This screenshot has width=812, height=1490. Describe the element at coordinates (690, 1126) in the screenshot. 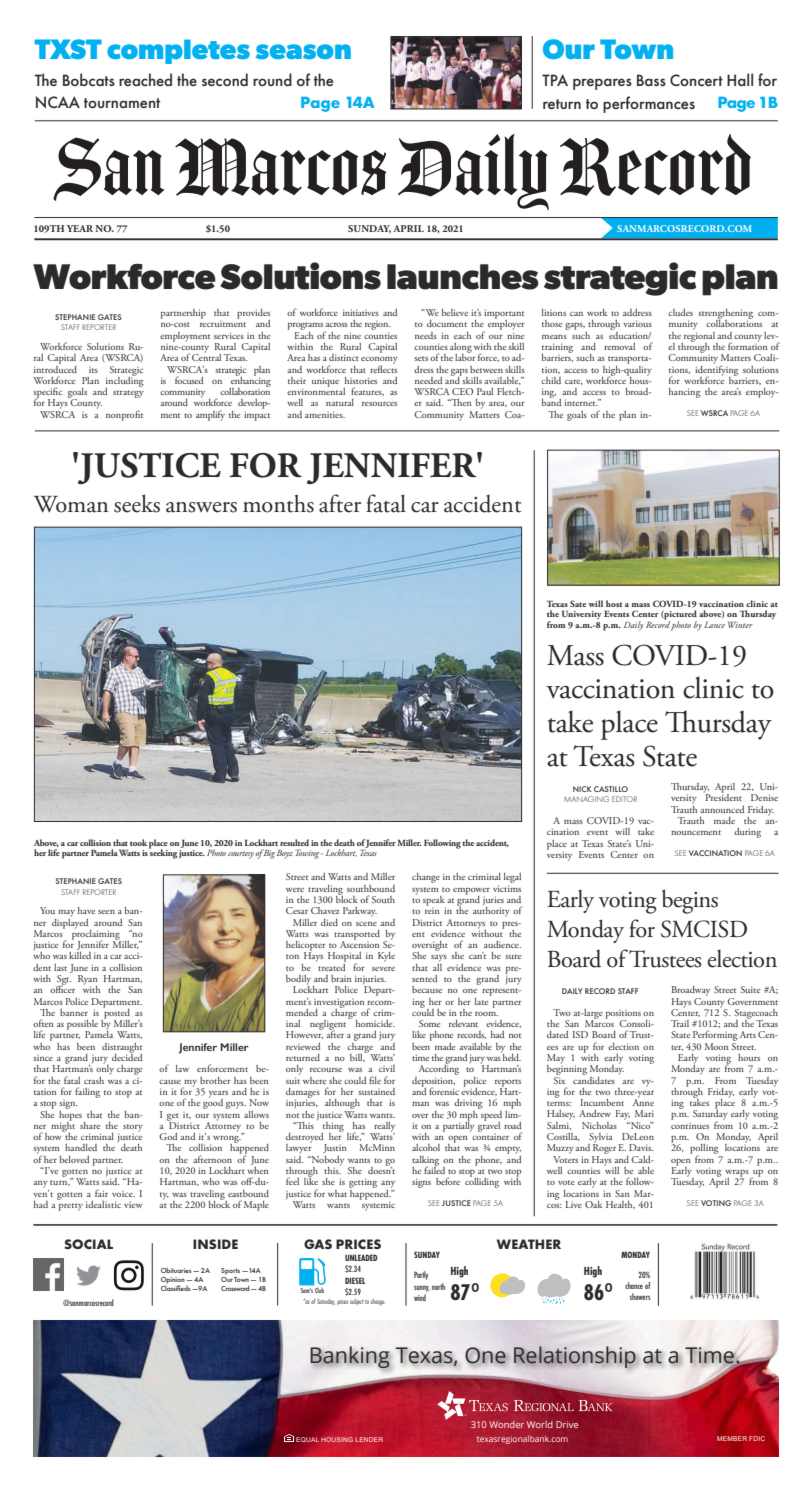

I see `continues` at that location.
